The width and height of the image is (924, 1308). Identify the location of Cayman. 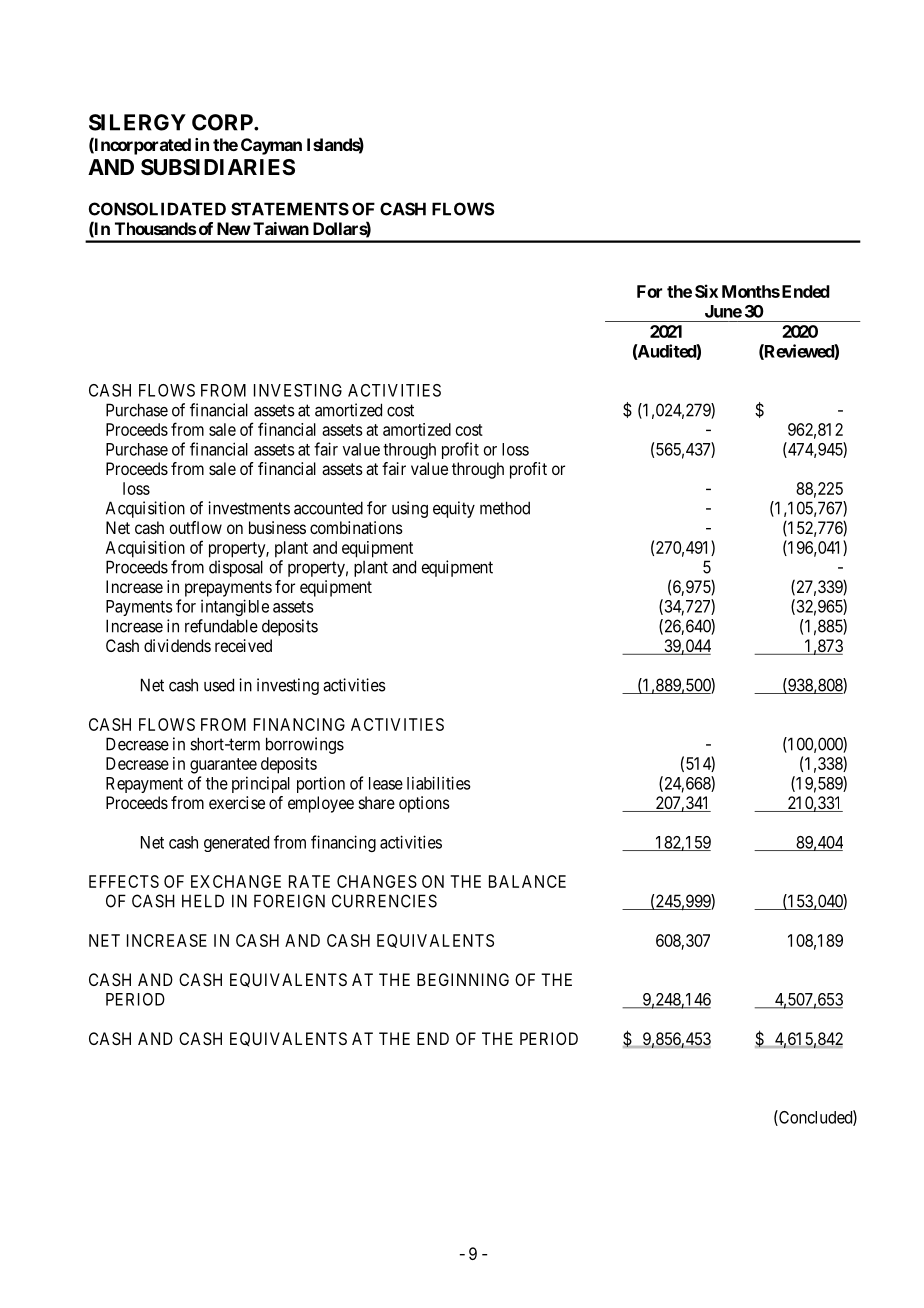
(271, 146).
